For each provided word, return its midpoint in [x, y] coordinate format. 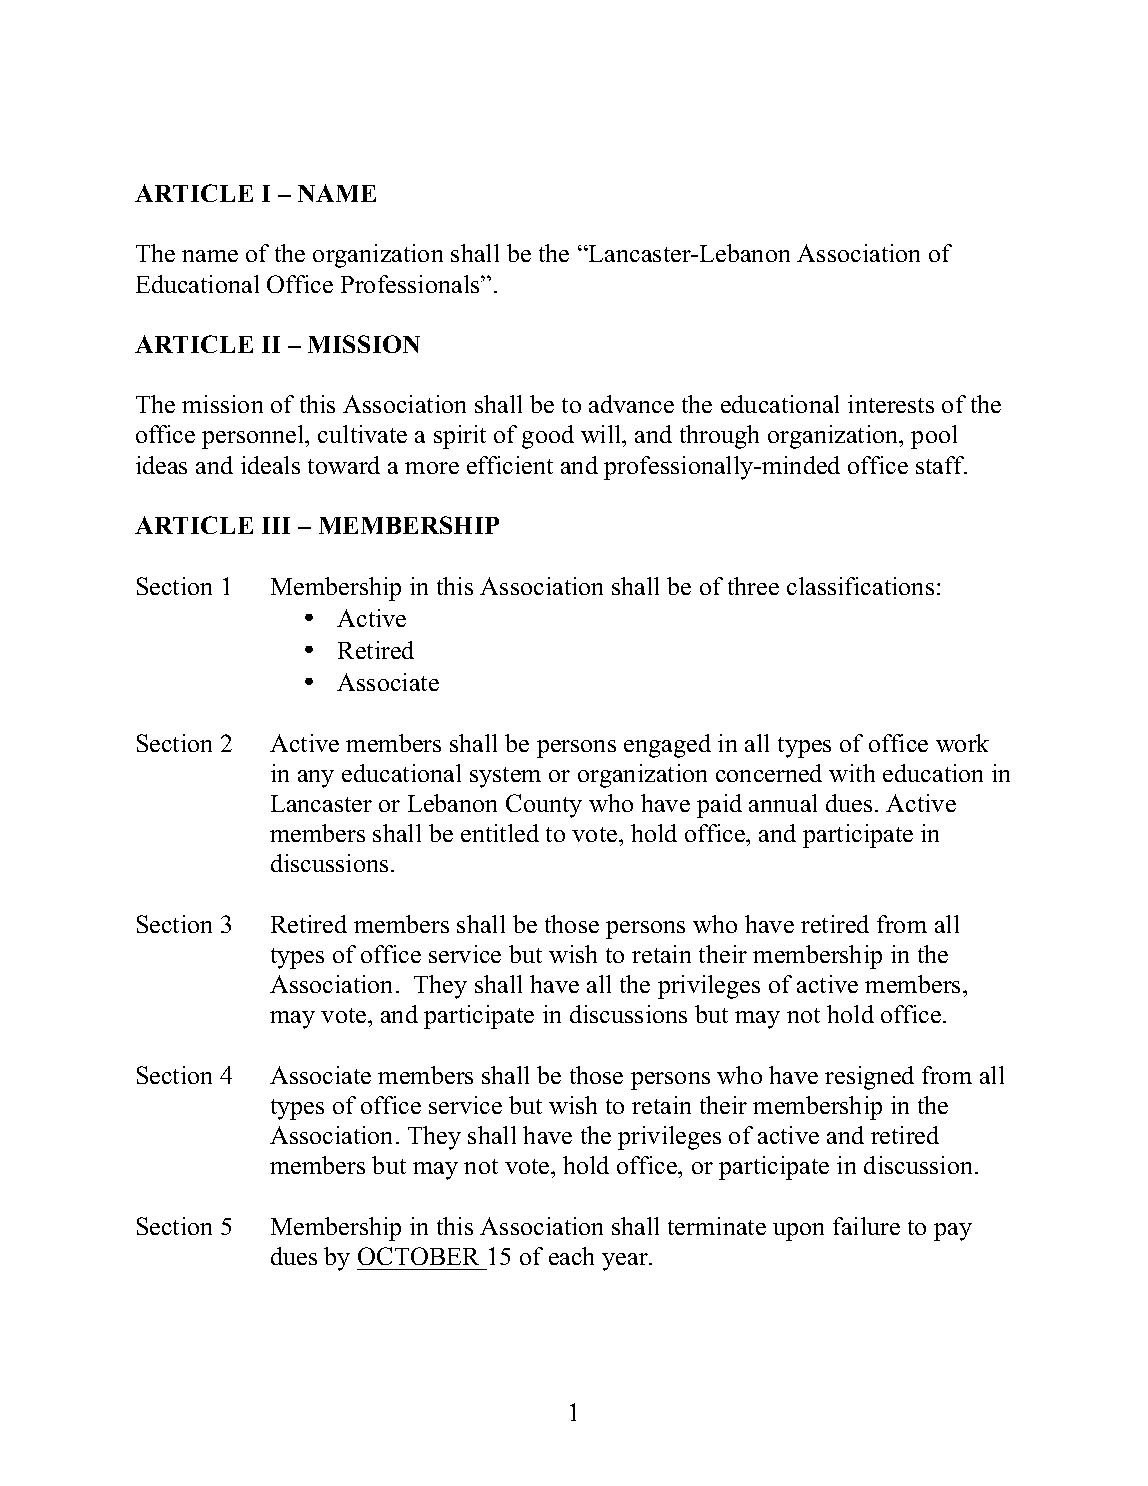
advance [631, 404]
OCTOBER [418, 1256]
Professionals [411, 284]
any [316, 779]
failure [866, 1226]
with [852, 773]
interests [891, 404]
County [544, 806]
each [571, 1256]
